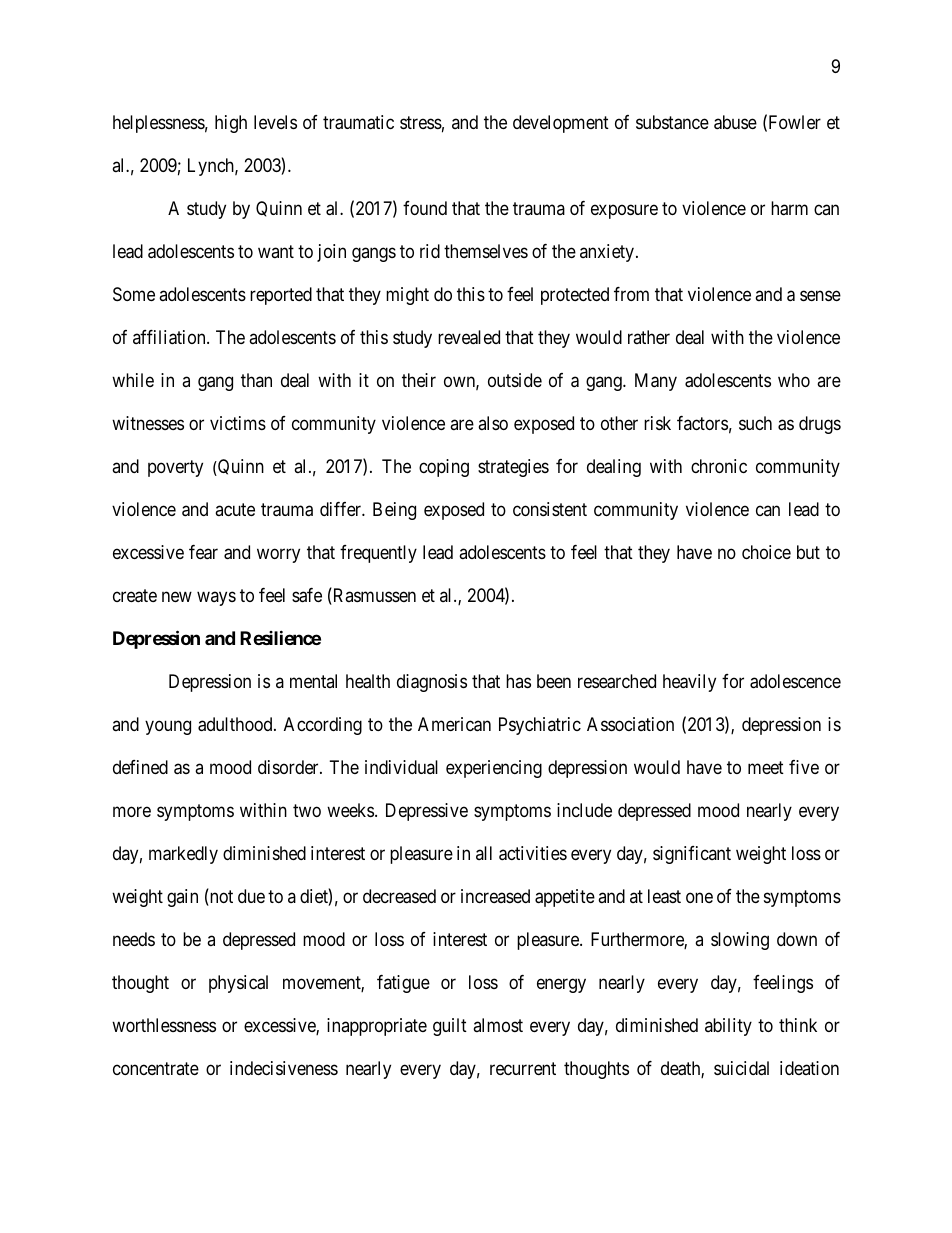  What do you see at coordinates (728, 1027) in the screenshot?
I see `ability` at bounding box center [728, 1027].
